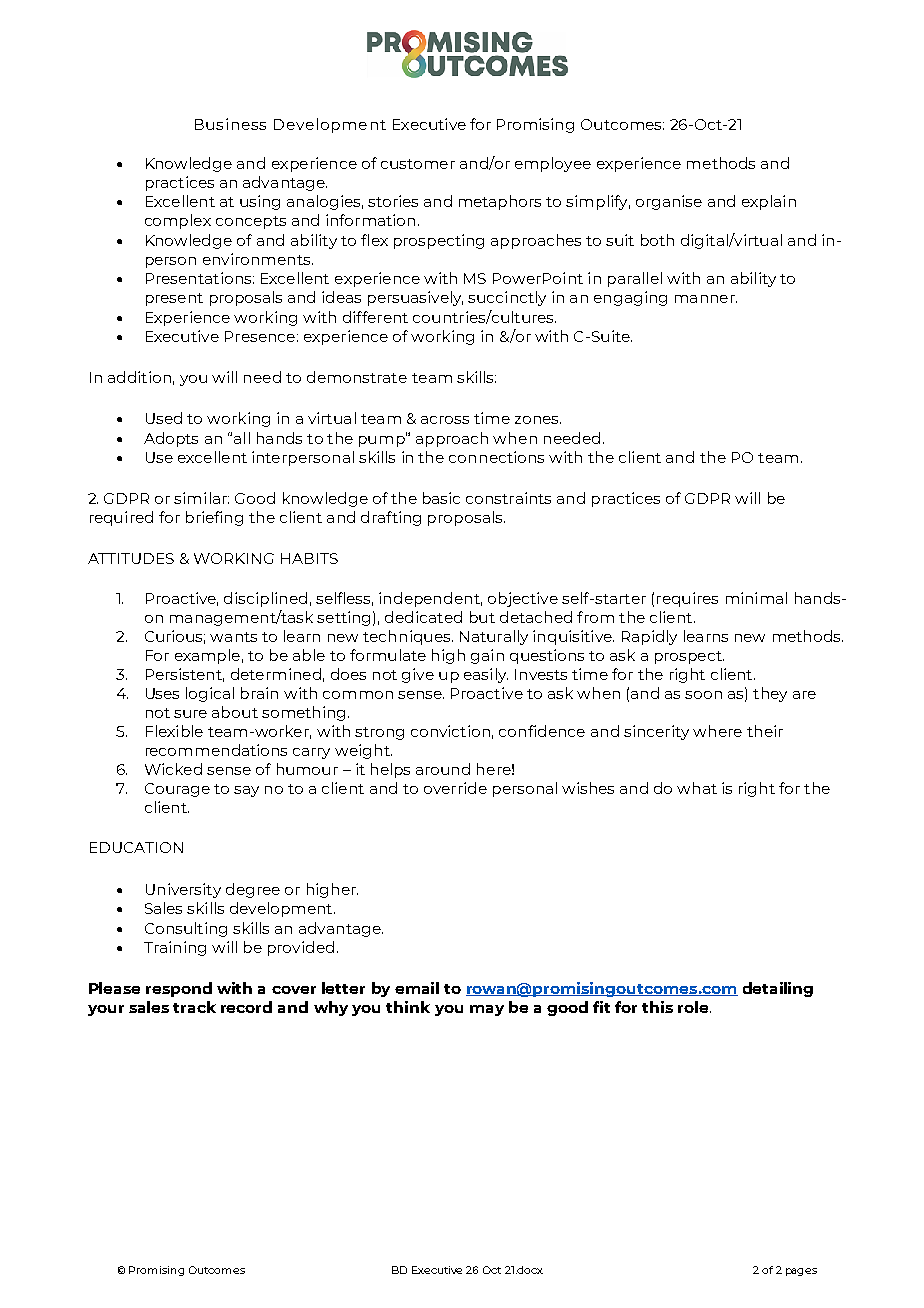 This page has height=1308, width=924. What do you see at coordinates (769, 202) in the page?
I see `explain` at bounding box center [769, 202].
